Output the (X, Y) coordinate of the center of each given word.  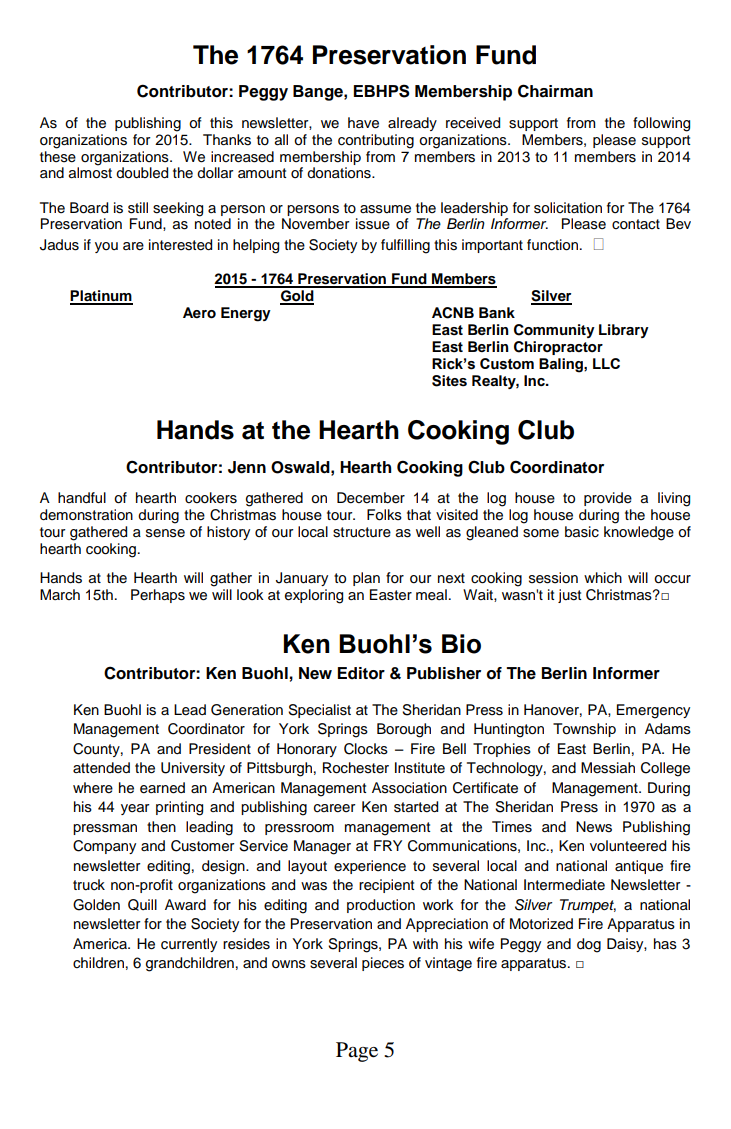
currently (189, 945)
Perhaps (158, 596)
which (603, 578)
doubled (142, 173)
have (363, 123)
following (661, 124)
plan (366, 579)
